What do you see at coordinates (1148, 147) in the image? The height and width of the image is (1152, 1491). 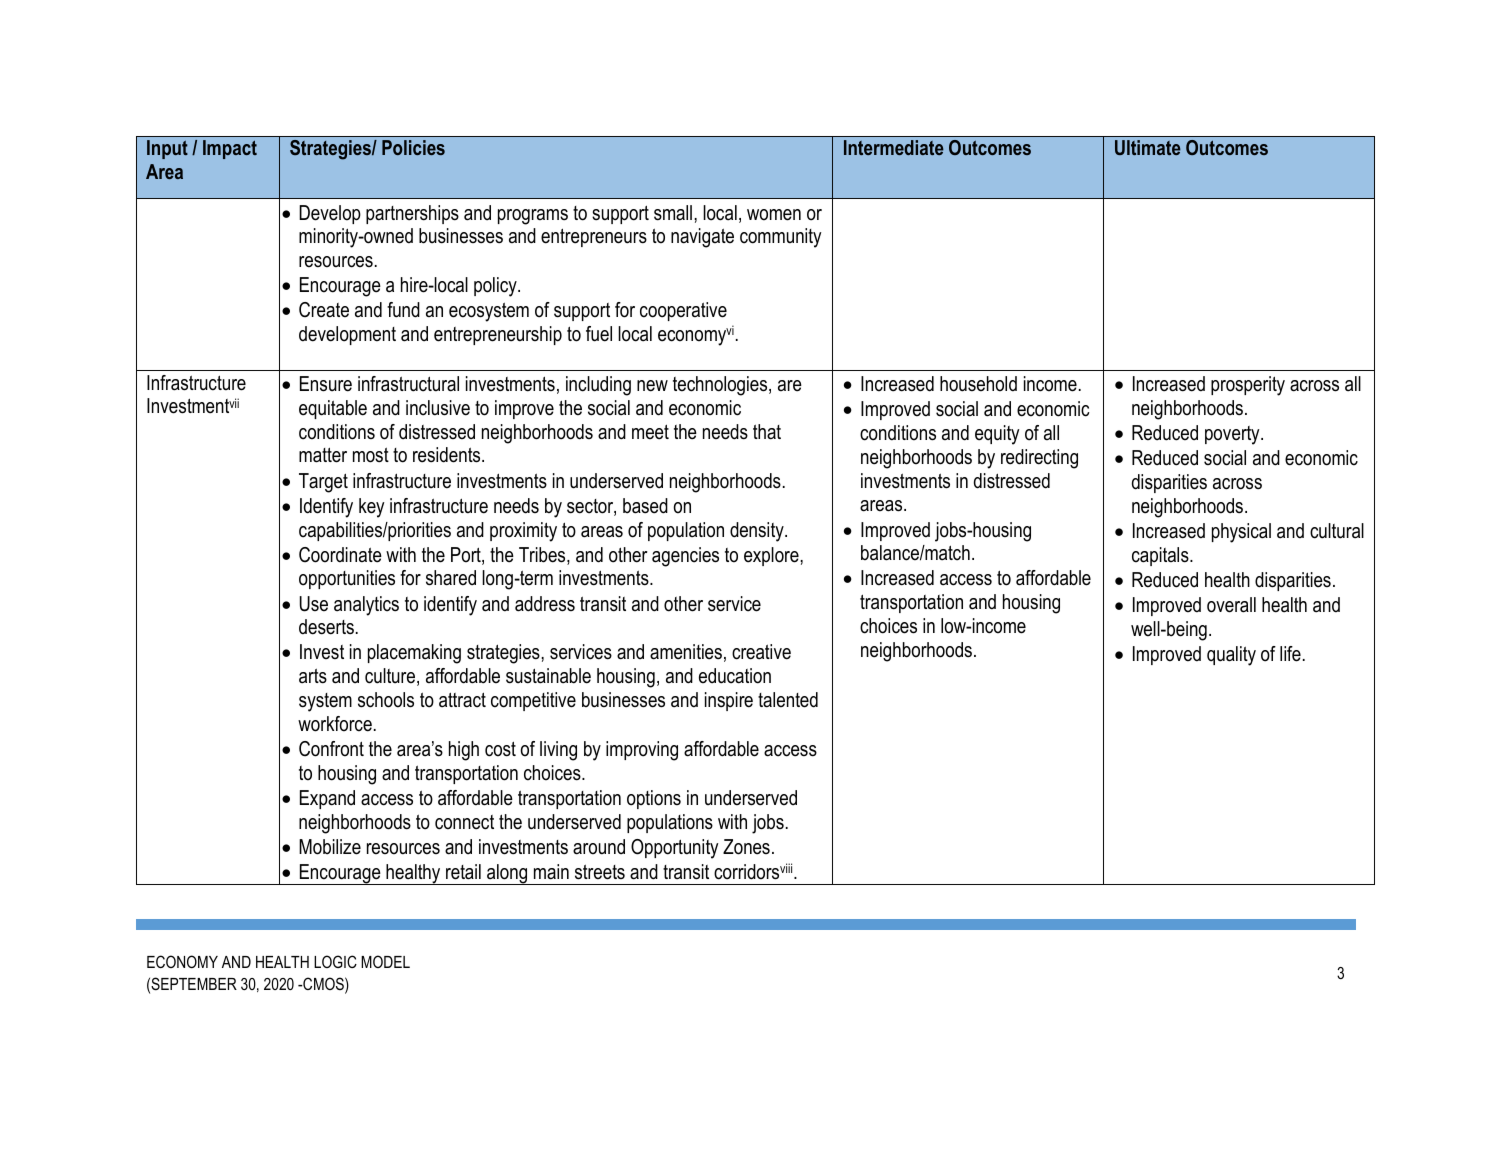 I see `Ultimate` at bounding box center [1148, 147].
